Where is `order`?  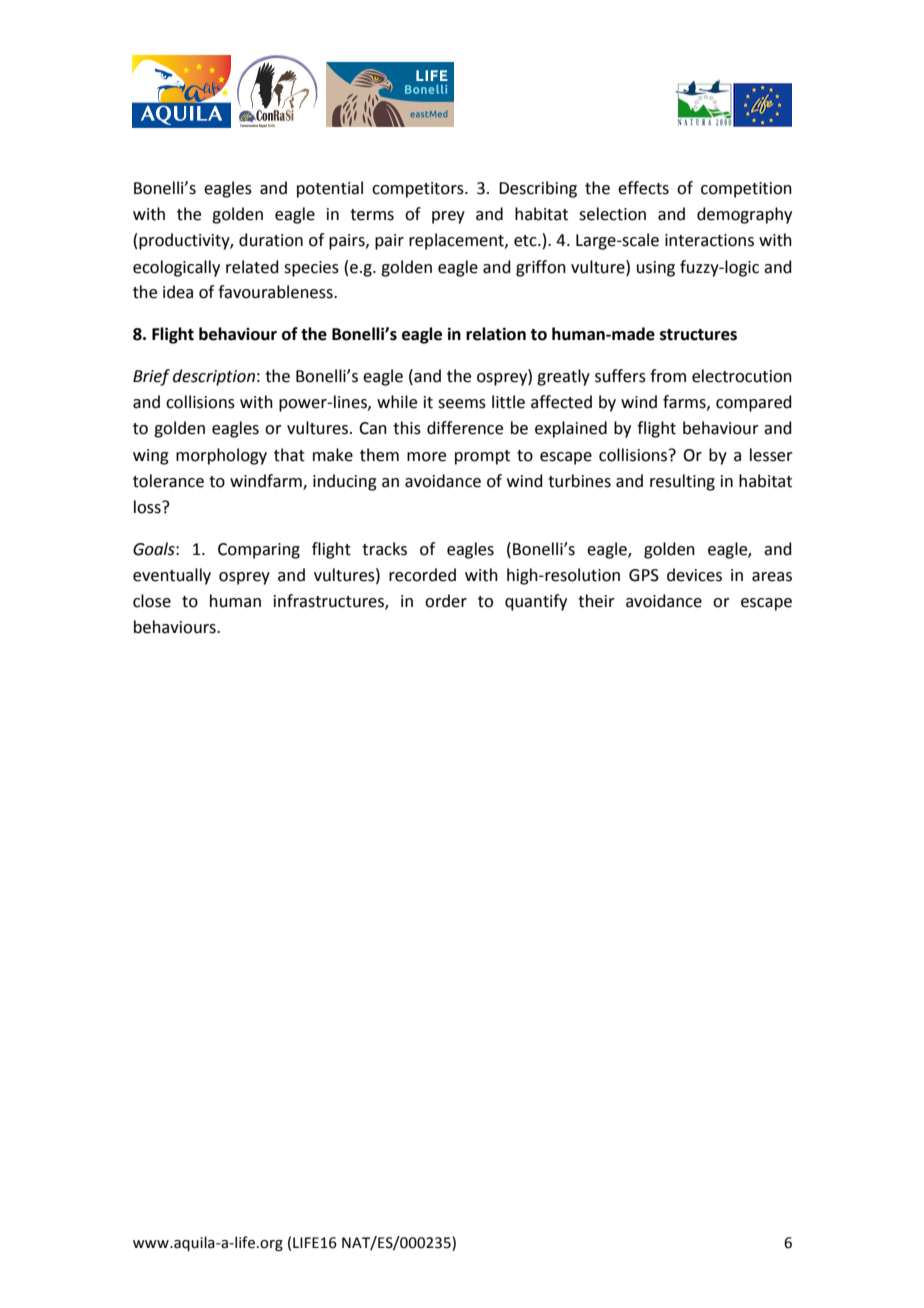
order is located at coordinates (446, 601).
